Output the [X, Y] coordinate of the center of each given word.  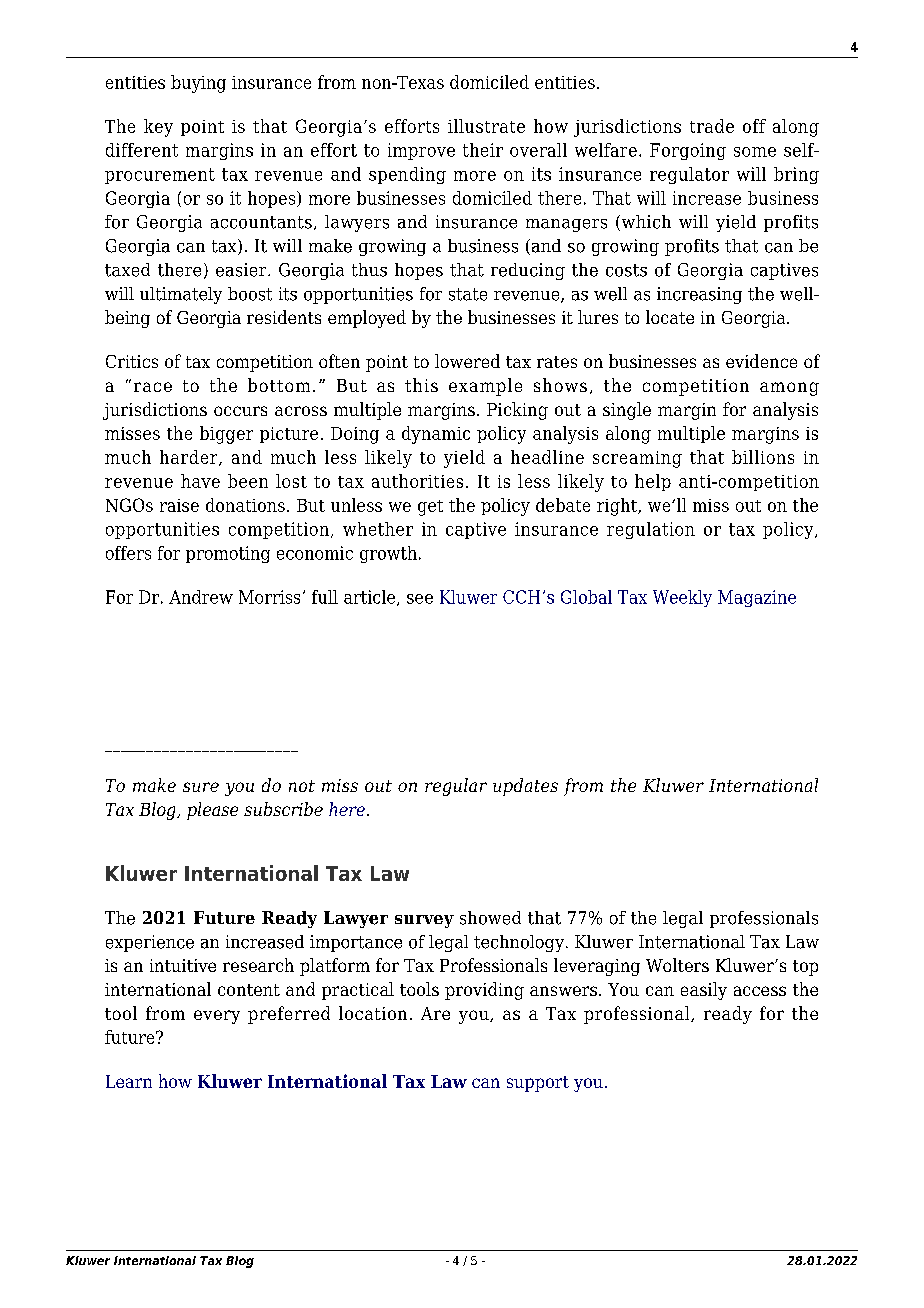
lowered [467, 361]
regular [456, 787]
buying [198, 84]
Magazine [757, 598]
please [212, 811]
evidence [761, 361]
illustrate [486, 126]
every [217, 1017]
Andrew [201, 597]
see [420, 599]
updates [525, 787]
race [153, 387]
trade [712, 126]
